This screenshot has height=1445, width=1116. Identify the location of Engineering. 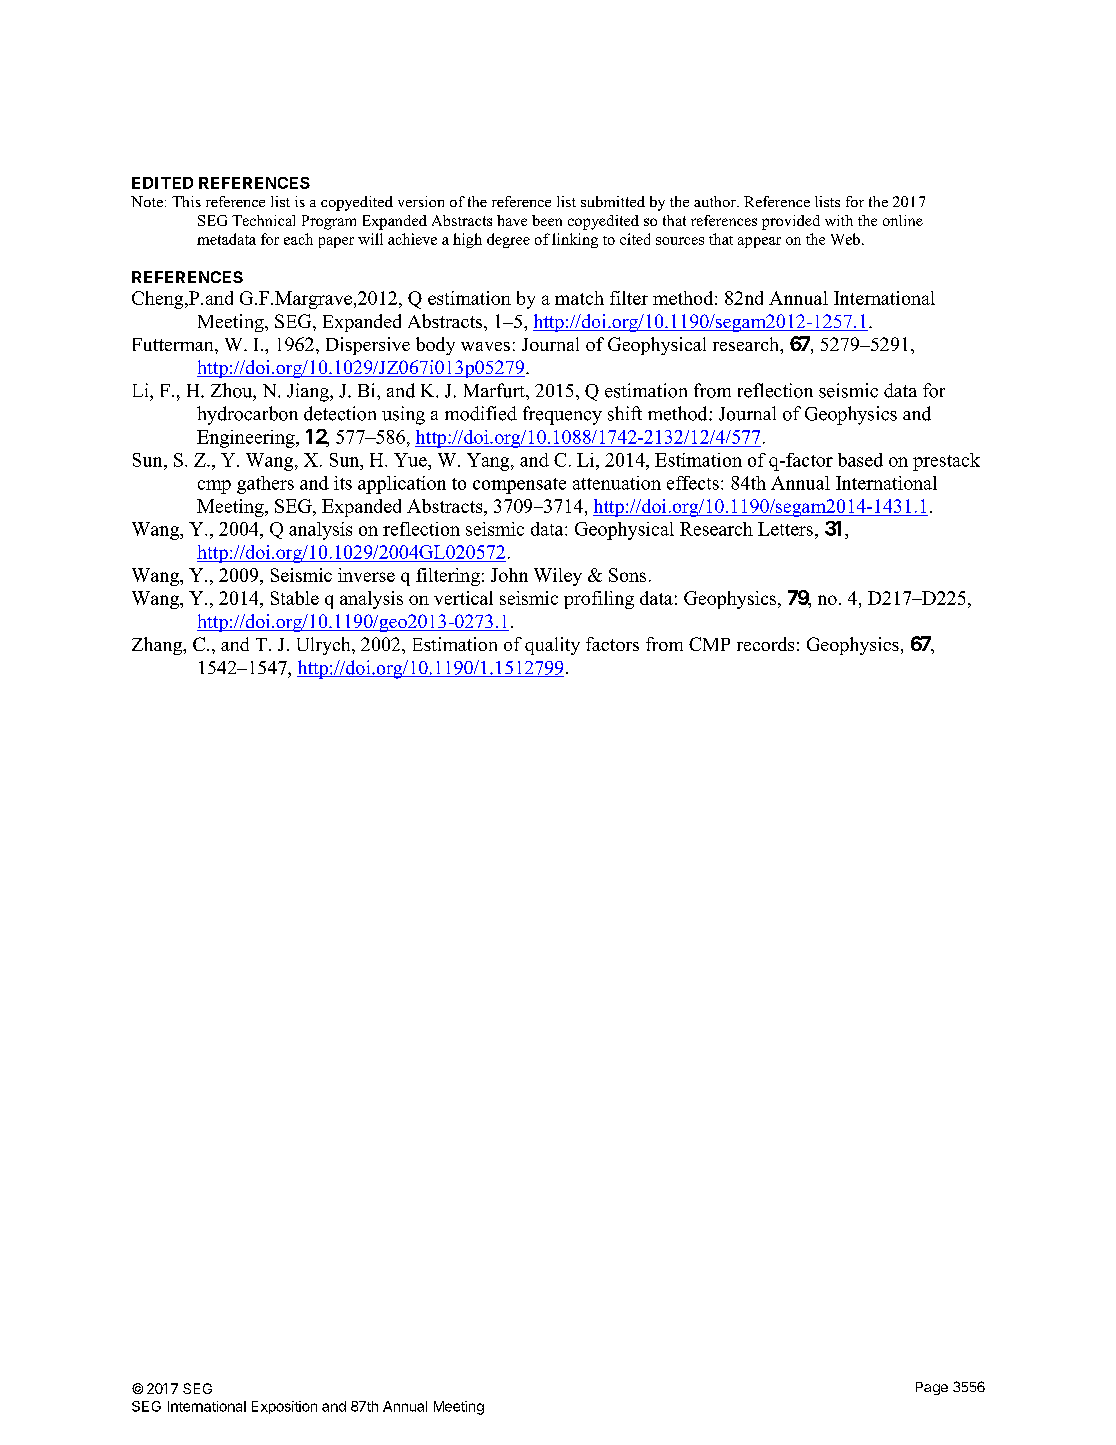
(247, 439).
